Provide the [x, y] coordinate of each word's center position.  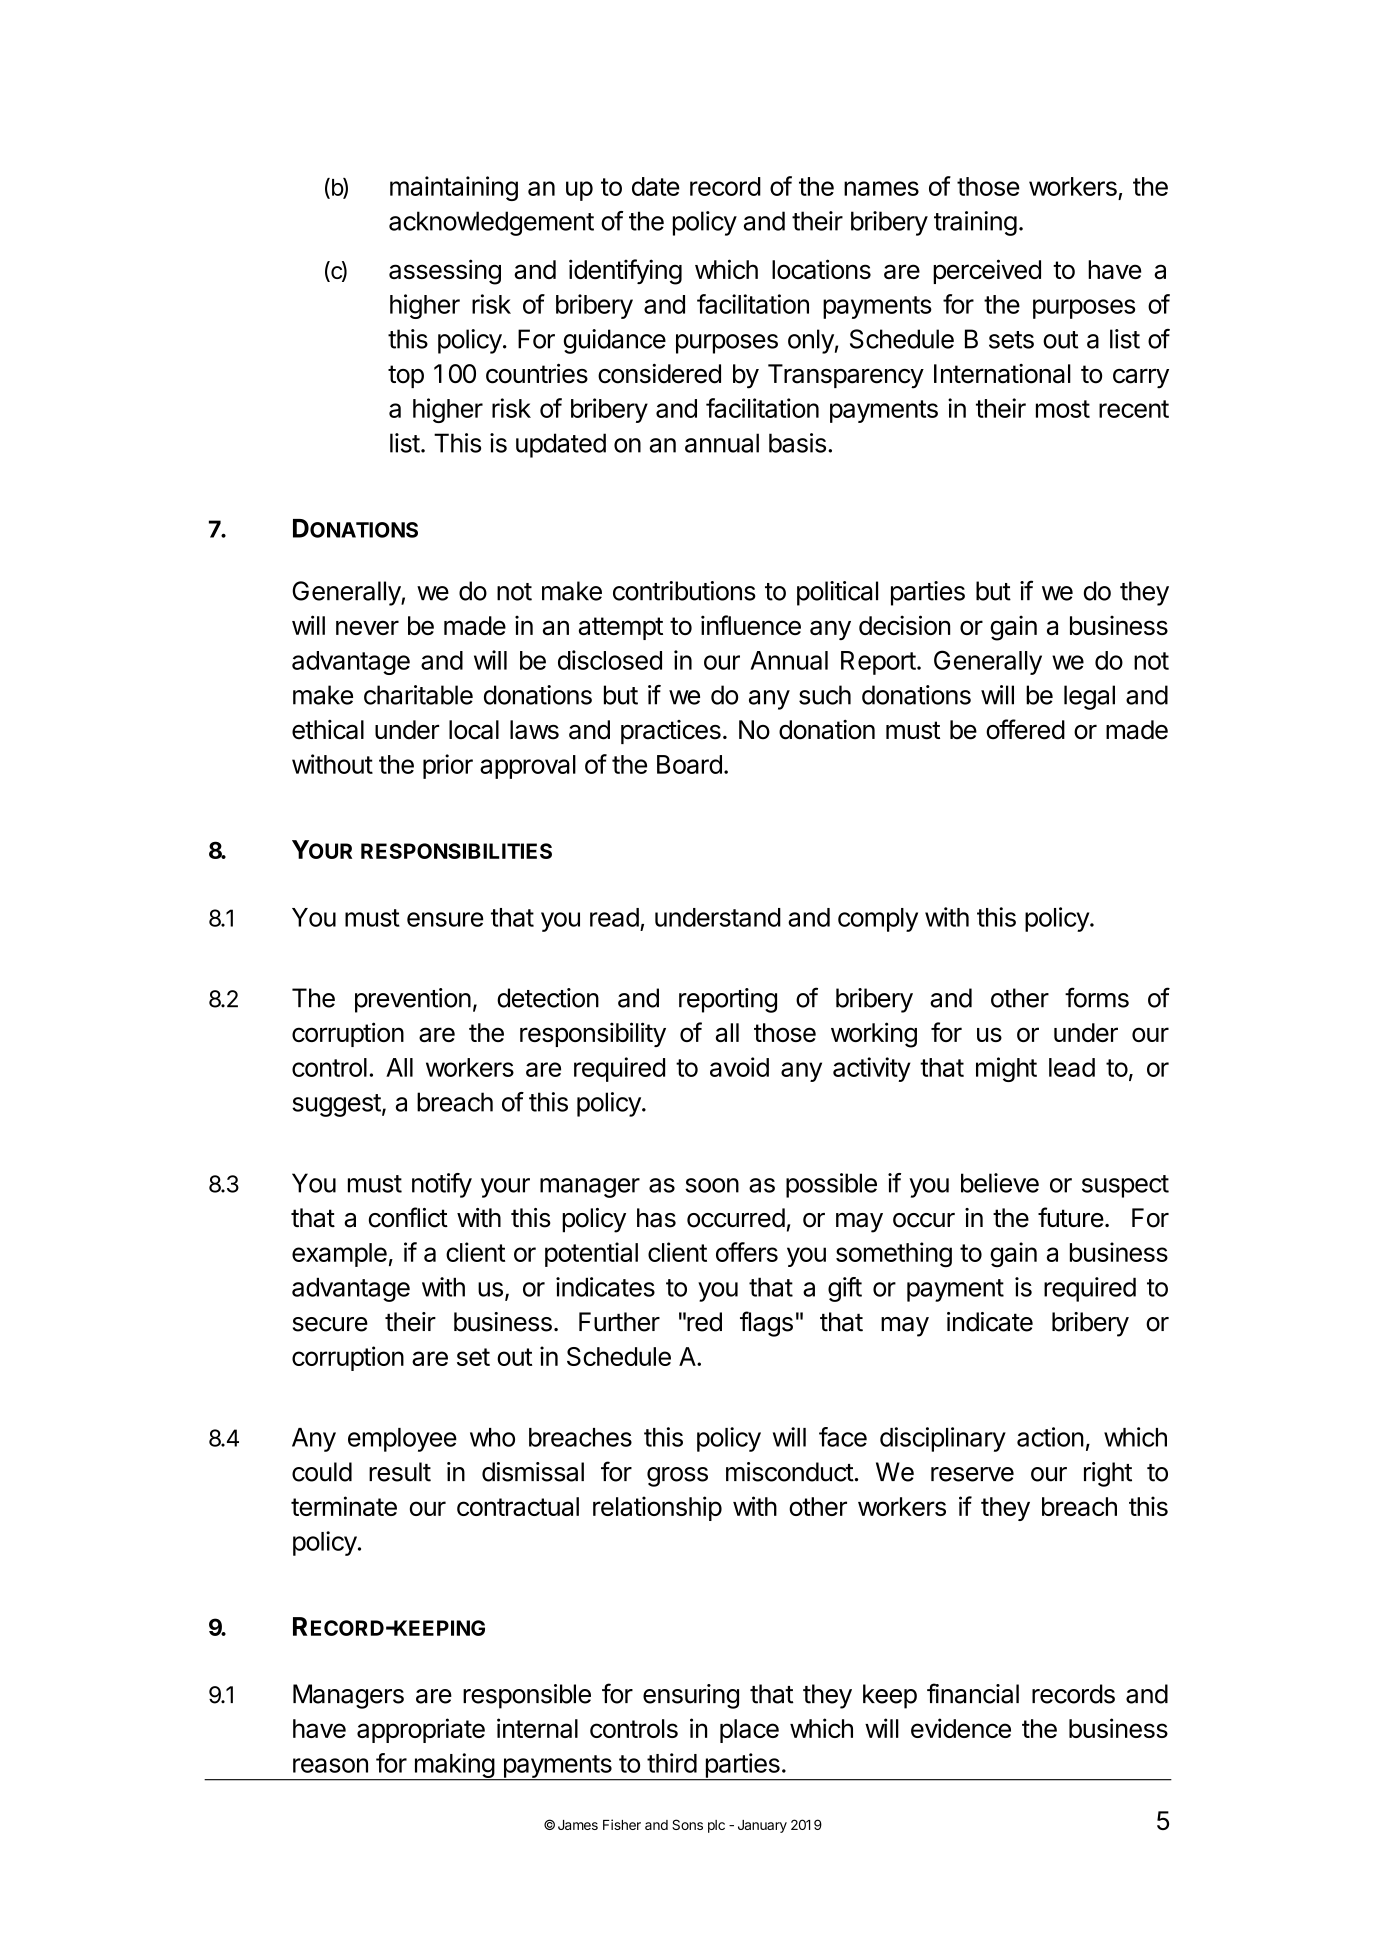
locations [821, 269]
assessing [445, 272]
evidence [961, 1728]
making [454, 1767]
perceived [987, 271]
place [749, 1731]
